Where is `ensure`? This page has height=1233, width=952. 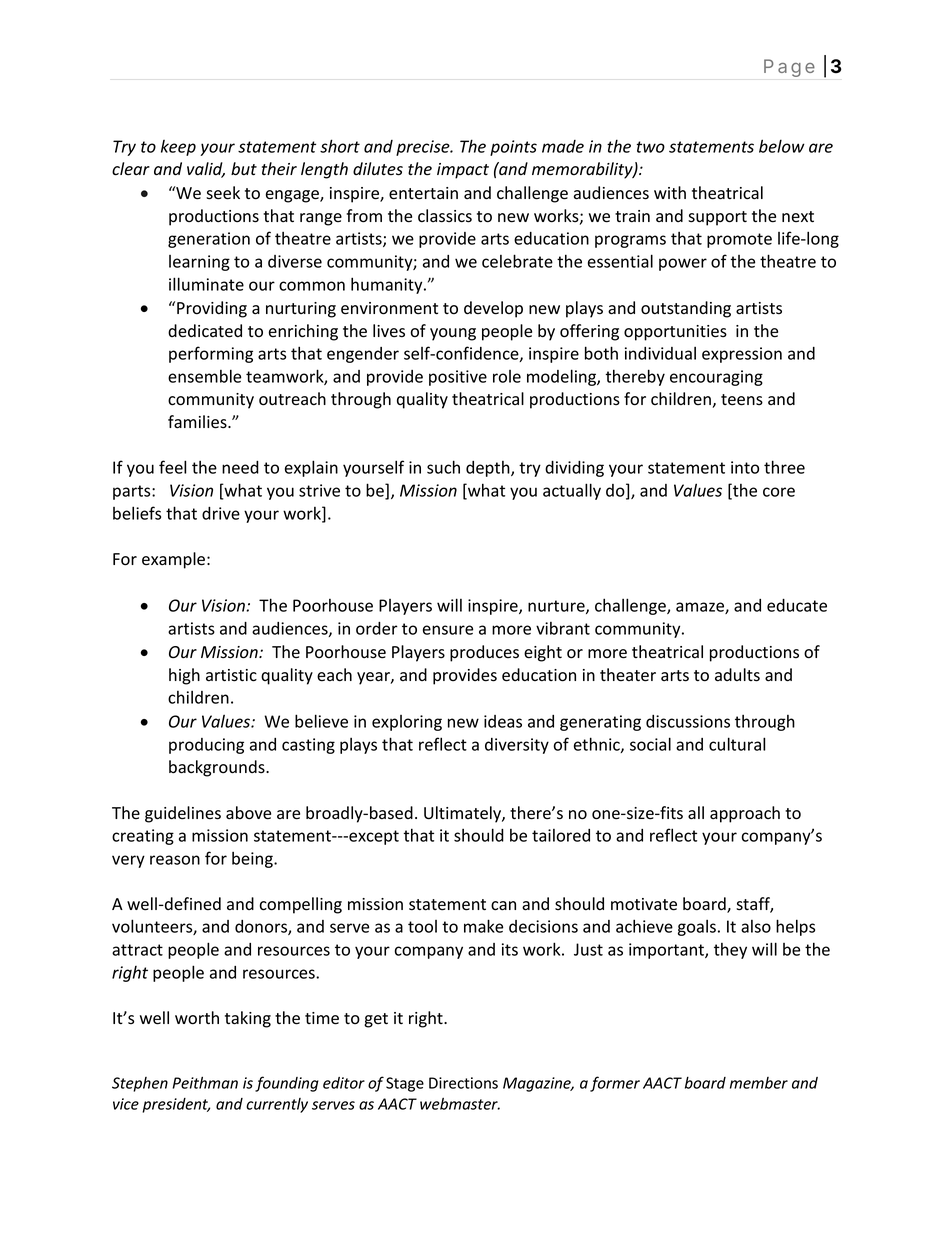 ensure is located at coordinates (448, 630).
